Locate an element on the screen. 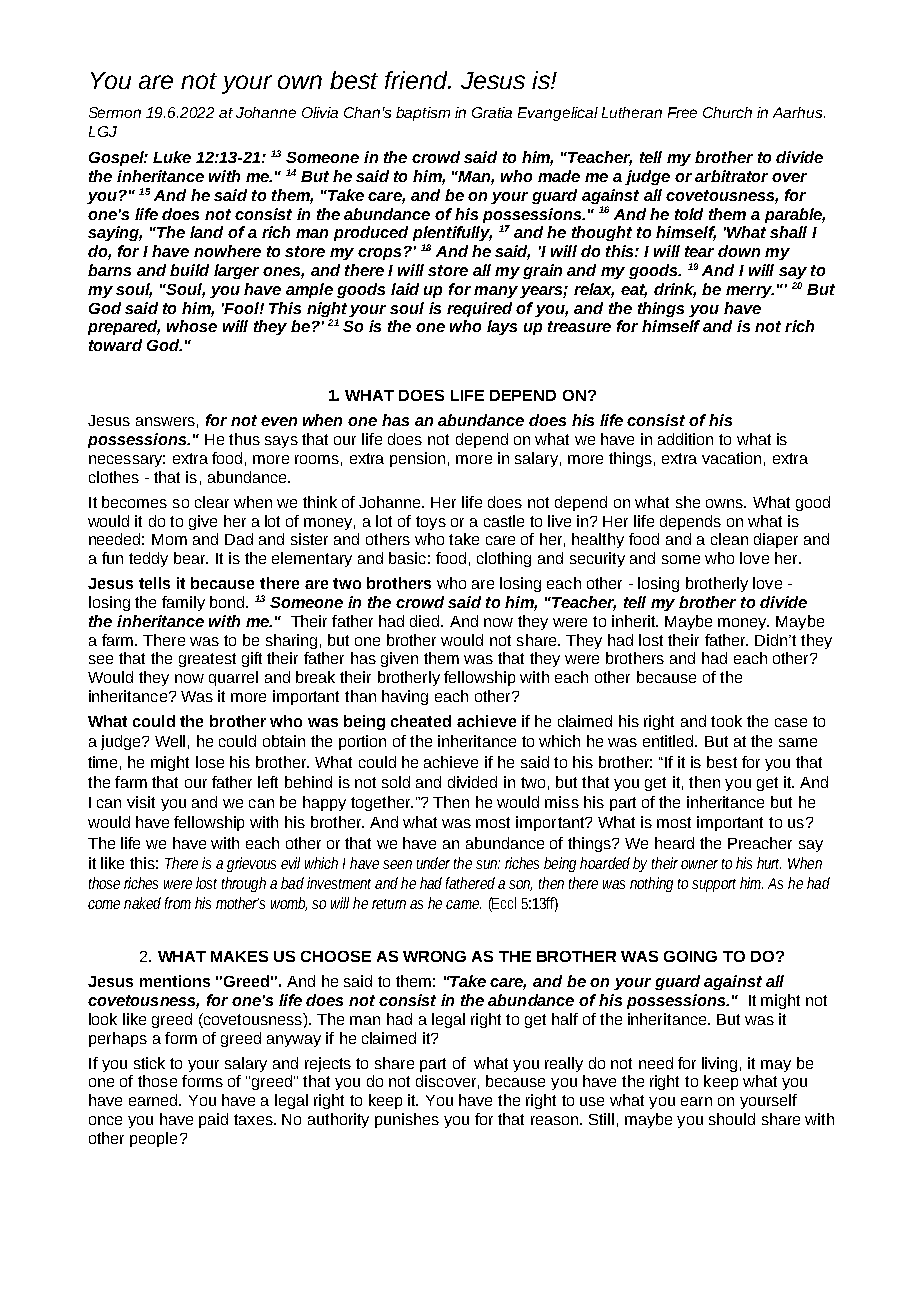  punishes is located at coordinates (407, 1120).
